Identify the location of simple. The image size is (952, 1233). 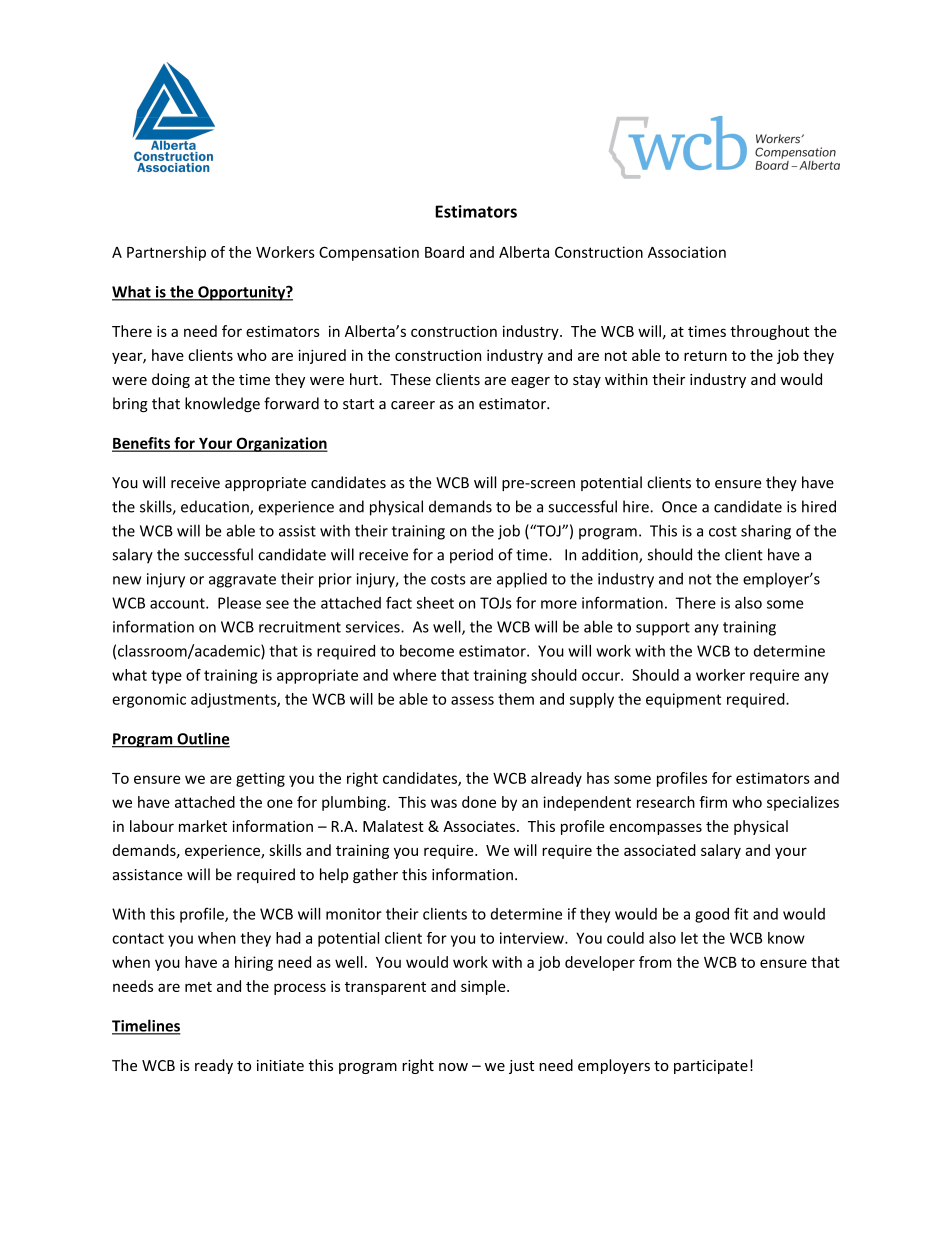
(484, 987).
